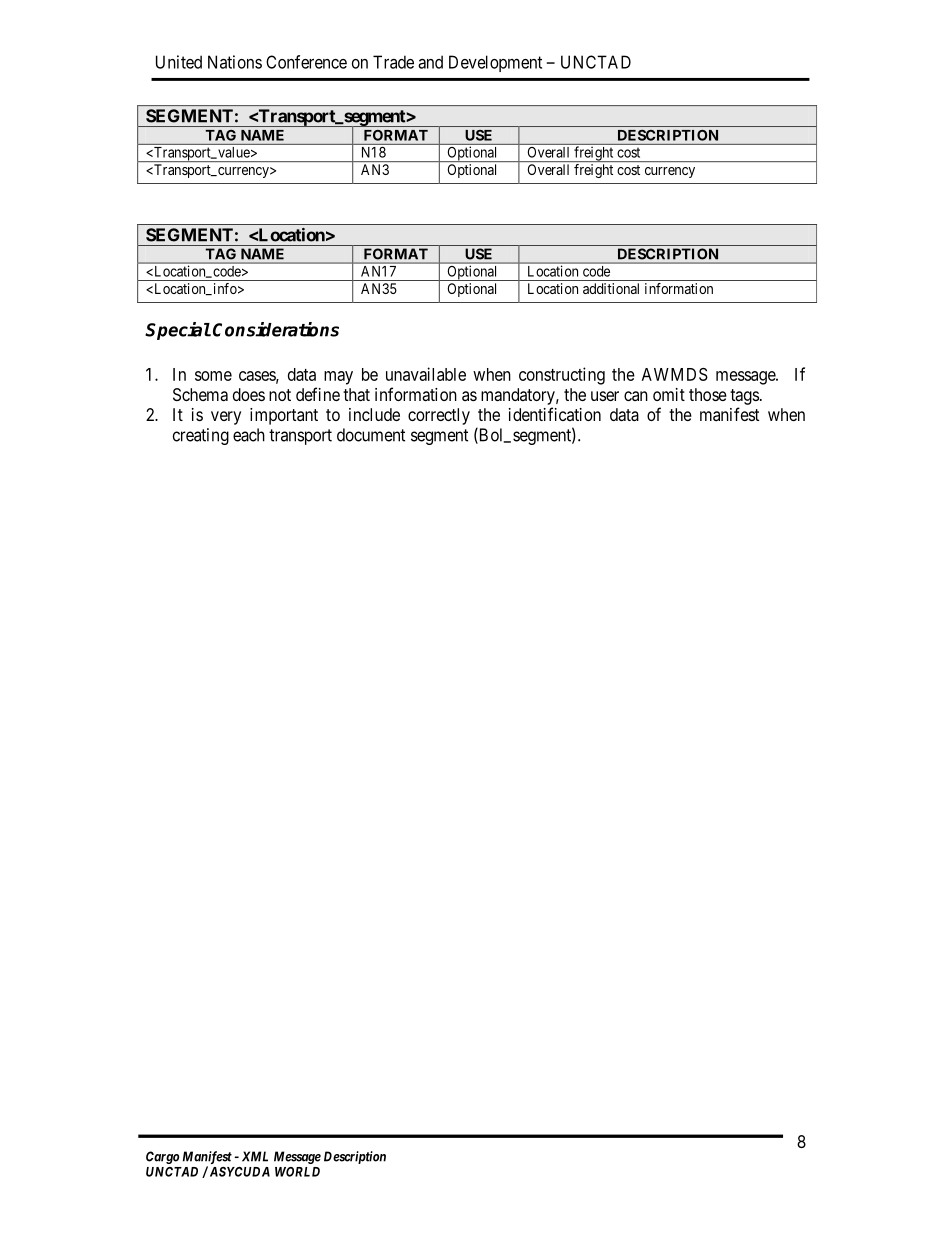 The image size is (952, 1233). I want to click on Cargo, so click(162, 1157).
